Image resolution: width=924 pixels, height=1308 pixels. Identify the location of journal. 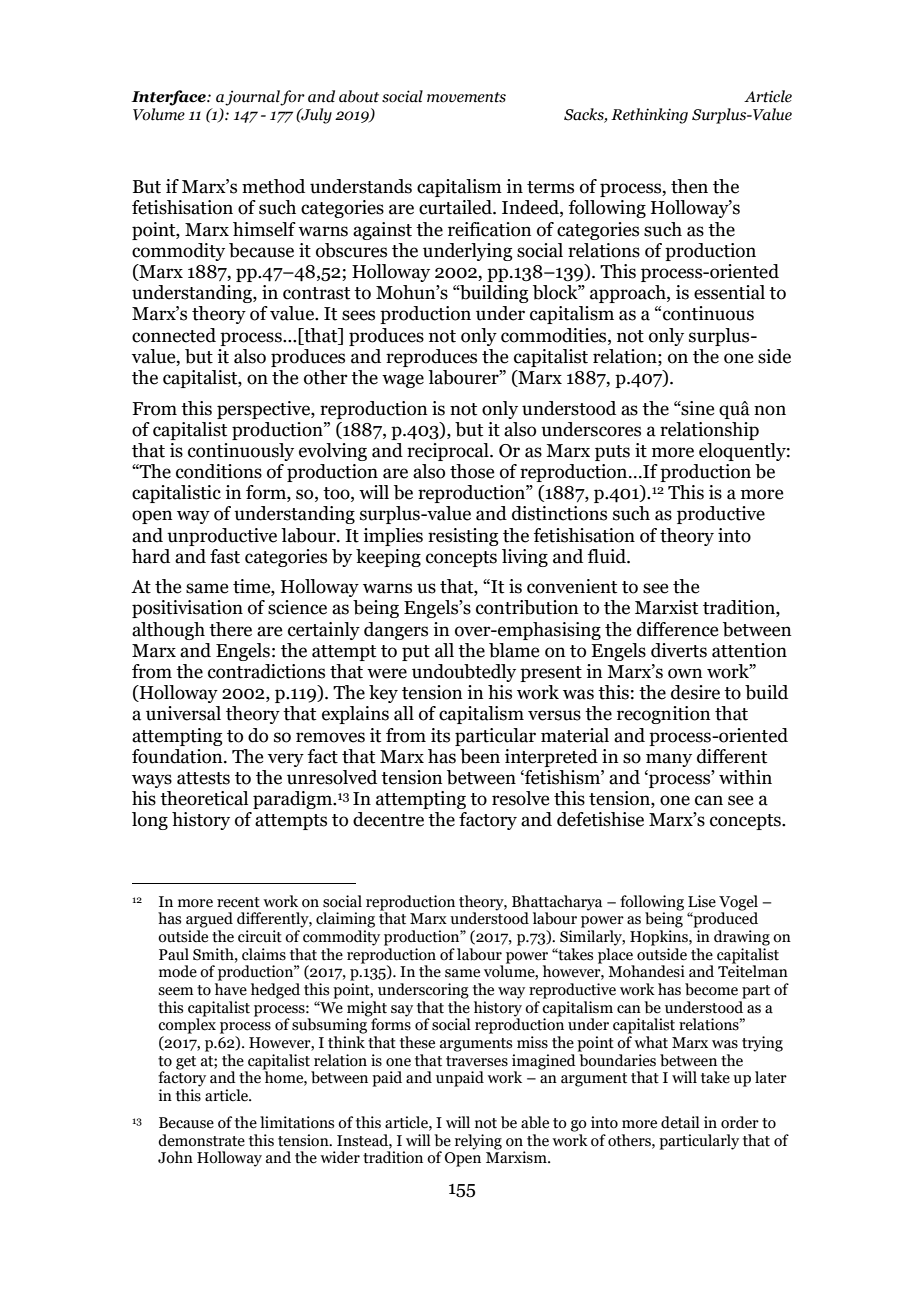
(253, 98).
